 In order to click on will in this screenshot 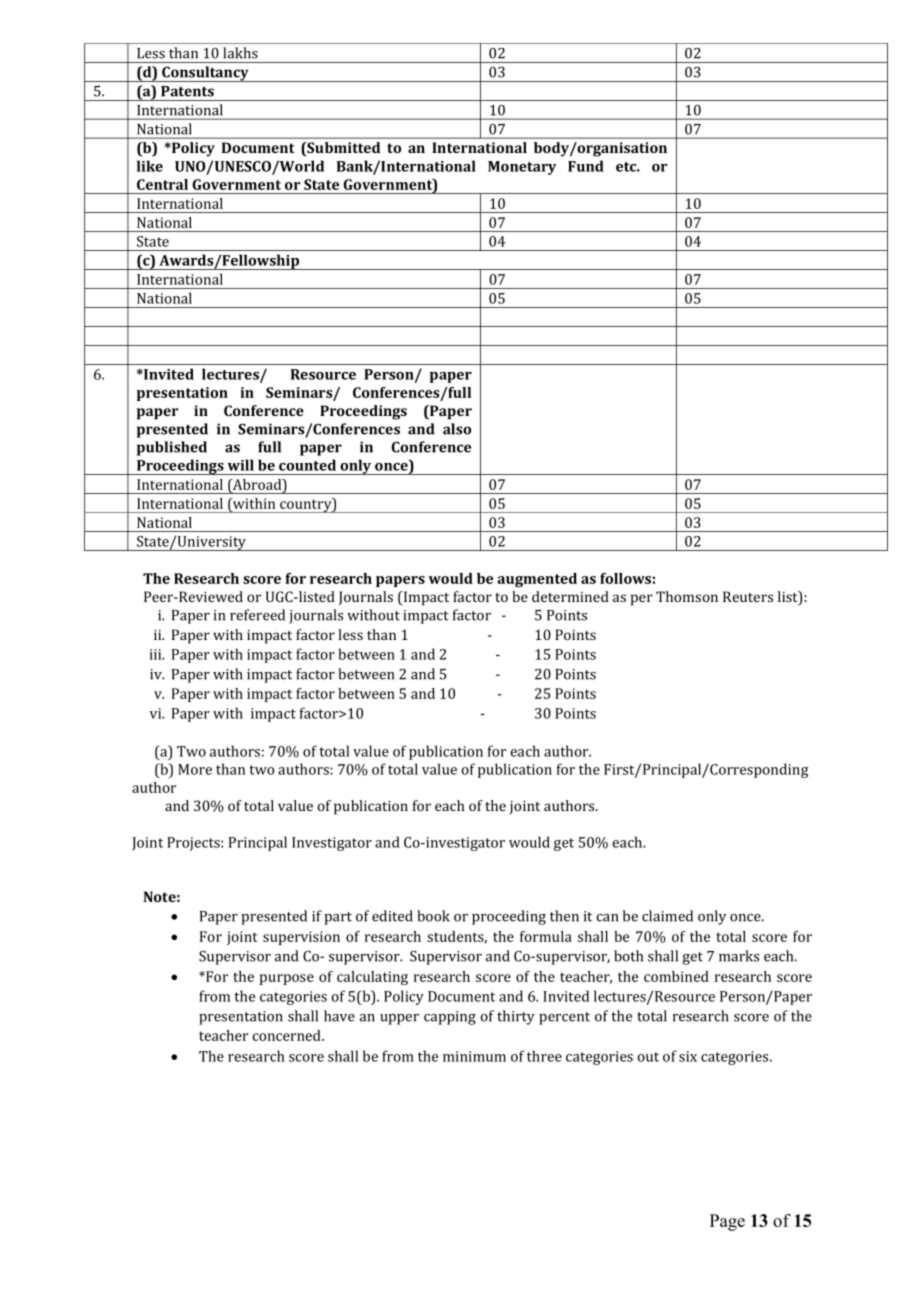, I will do `click(241, 465)`.
